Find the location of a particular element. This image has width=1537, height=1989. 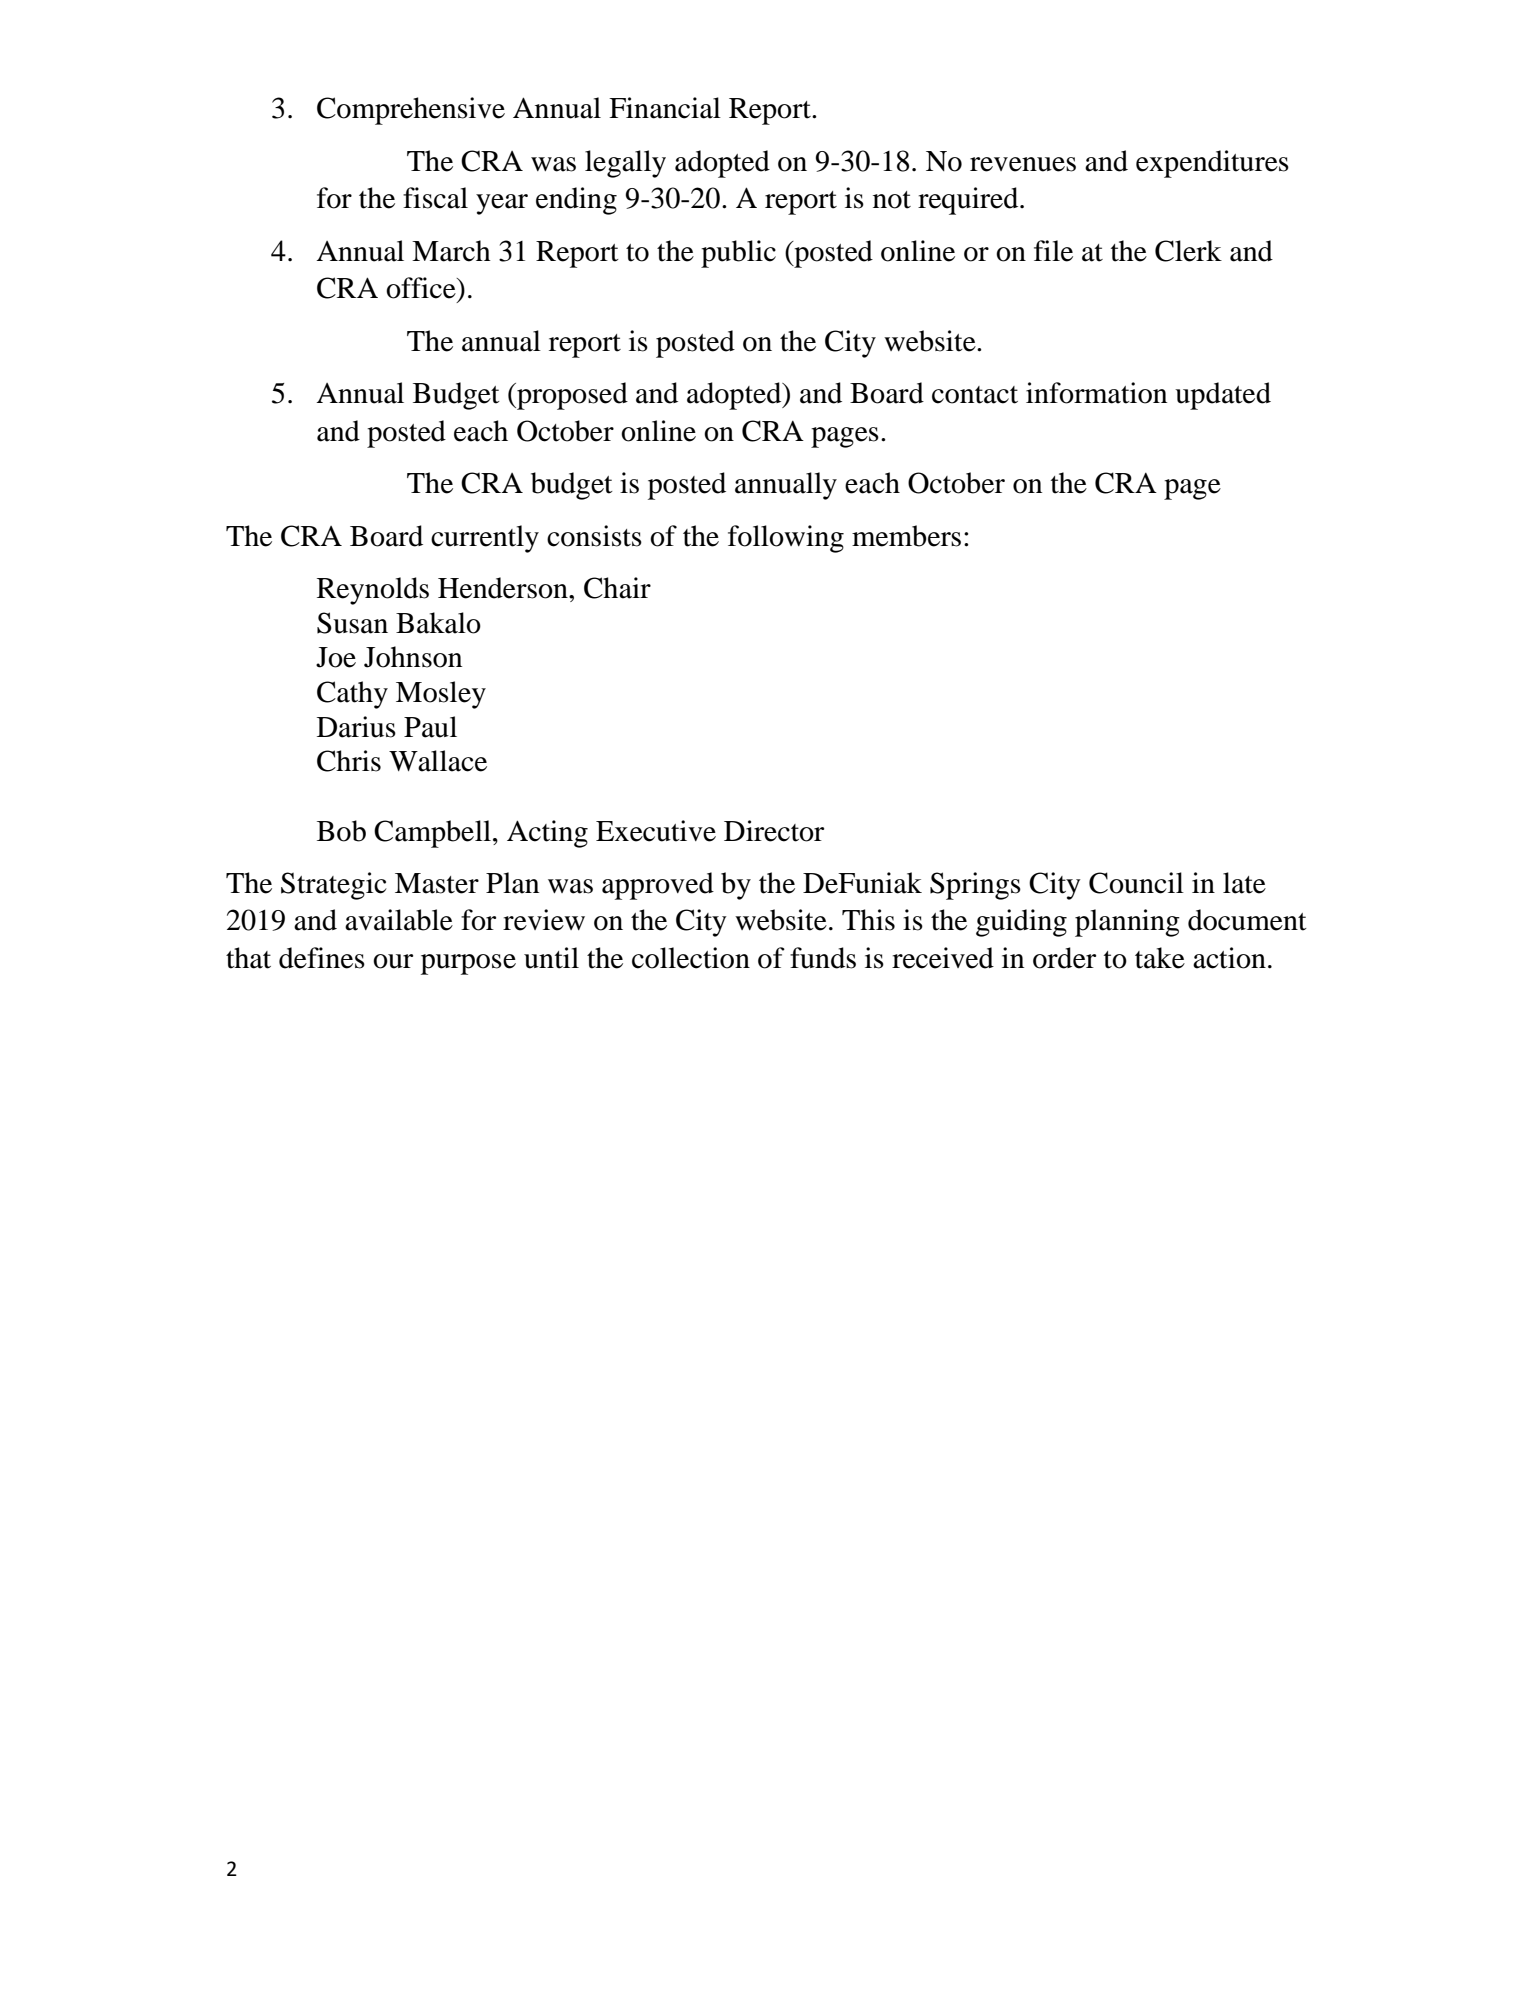

information is located at coordinates (1096, 393).
